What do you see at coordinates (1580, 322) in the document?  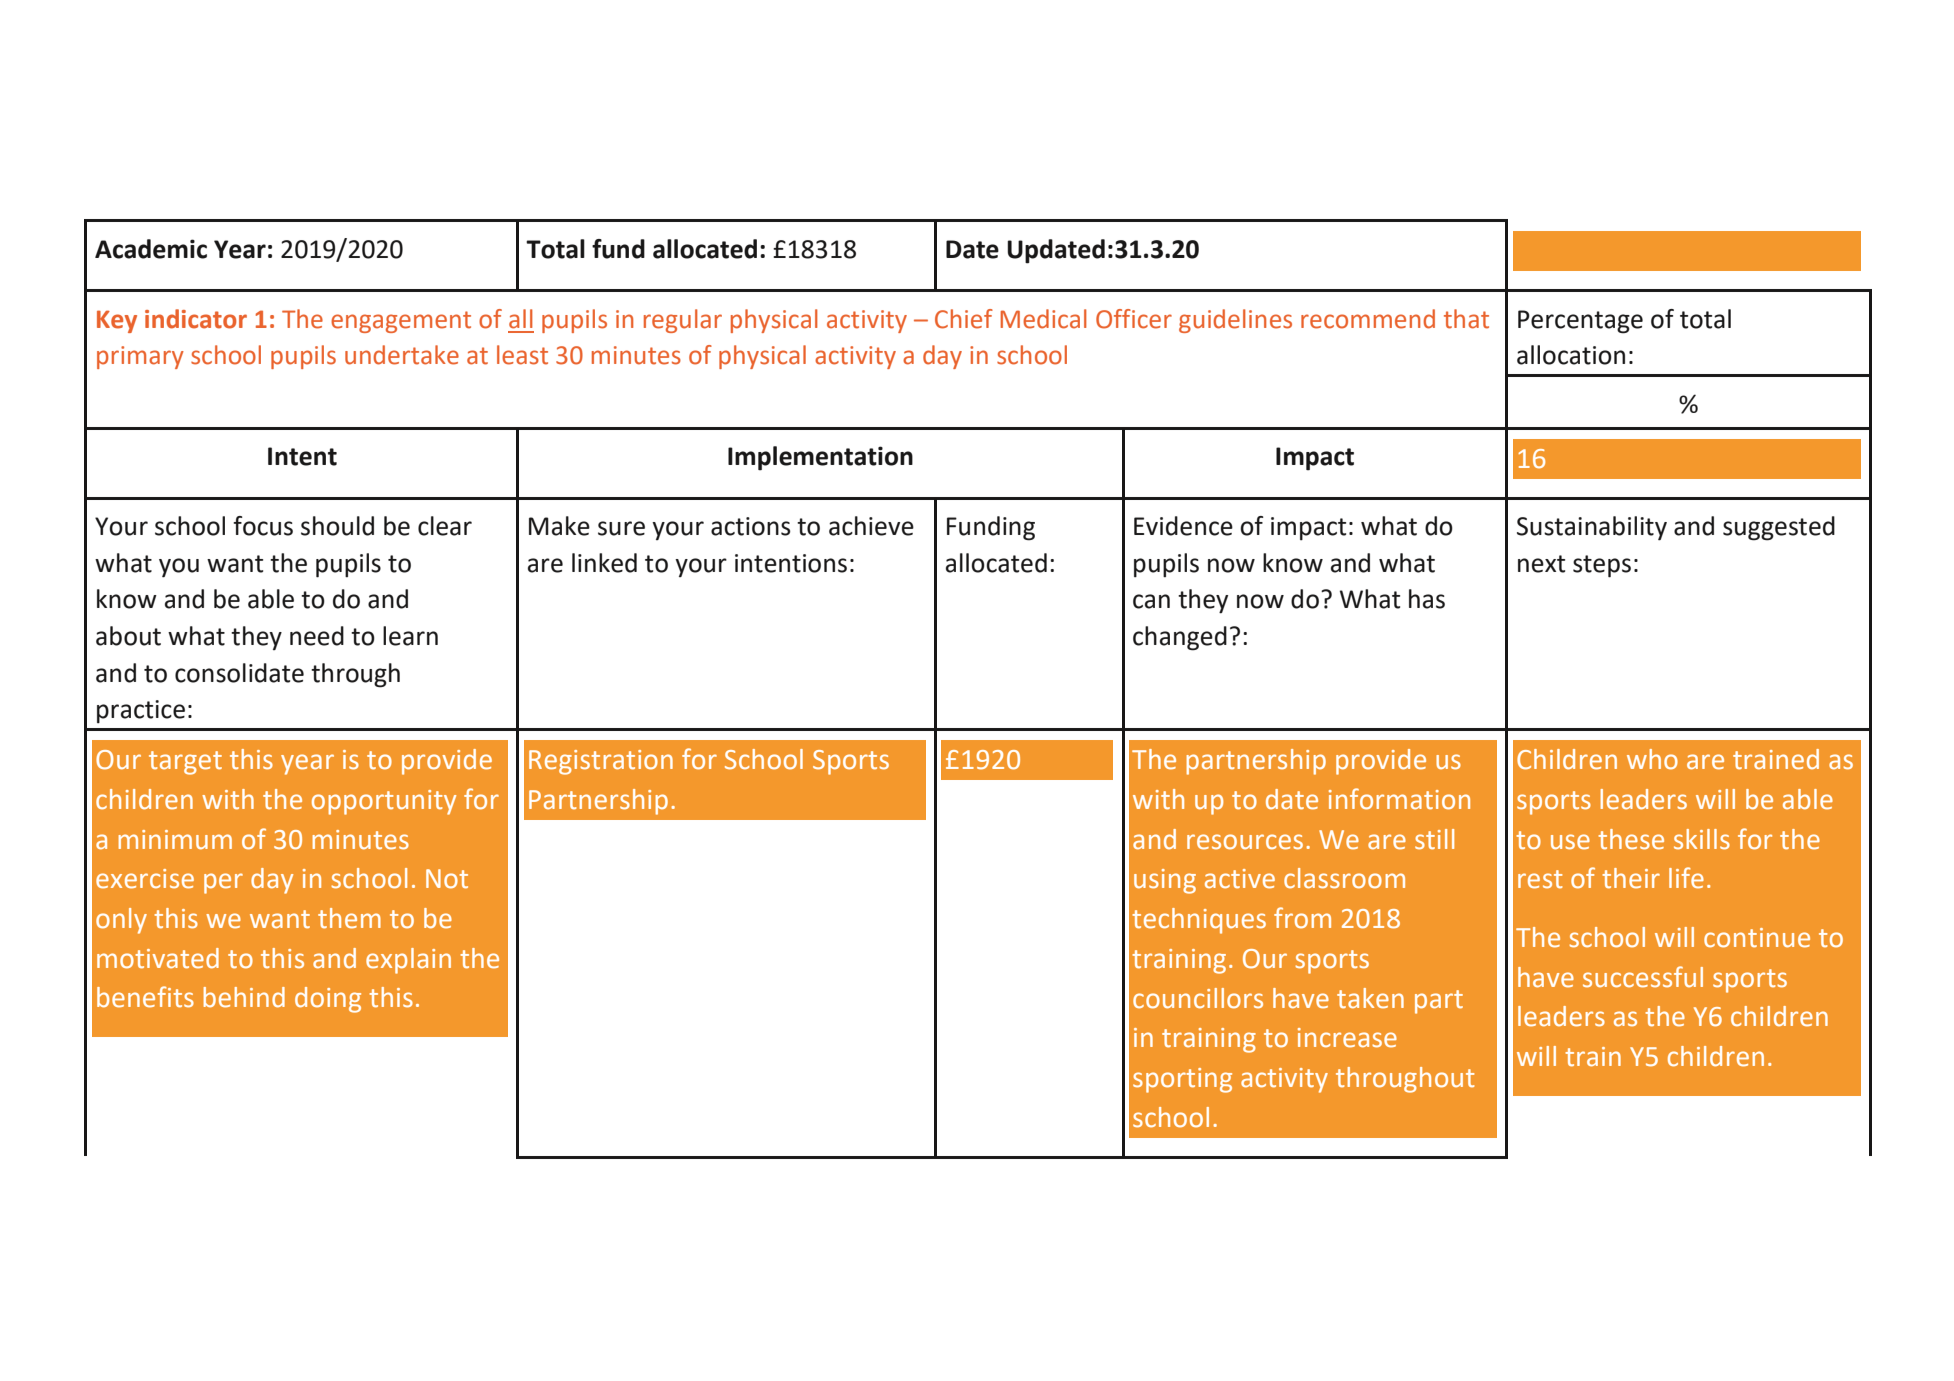 I see `Percentage` at bounding box center [1580, 322].
